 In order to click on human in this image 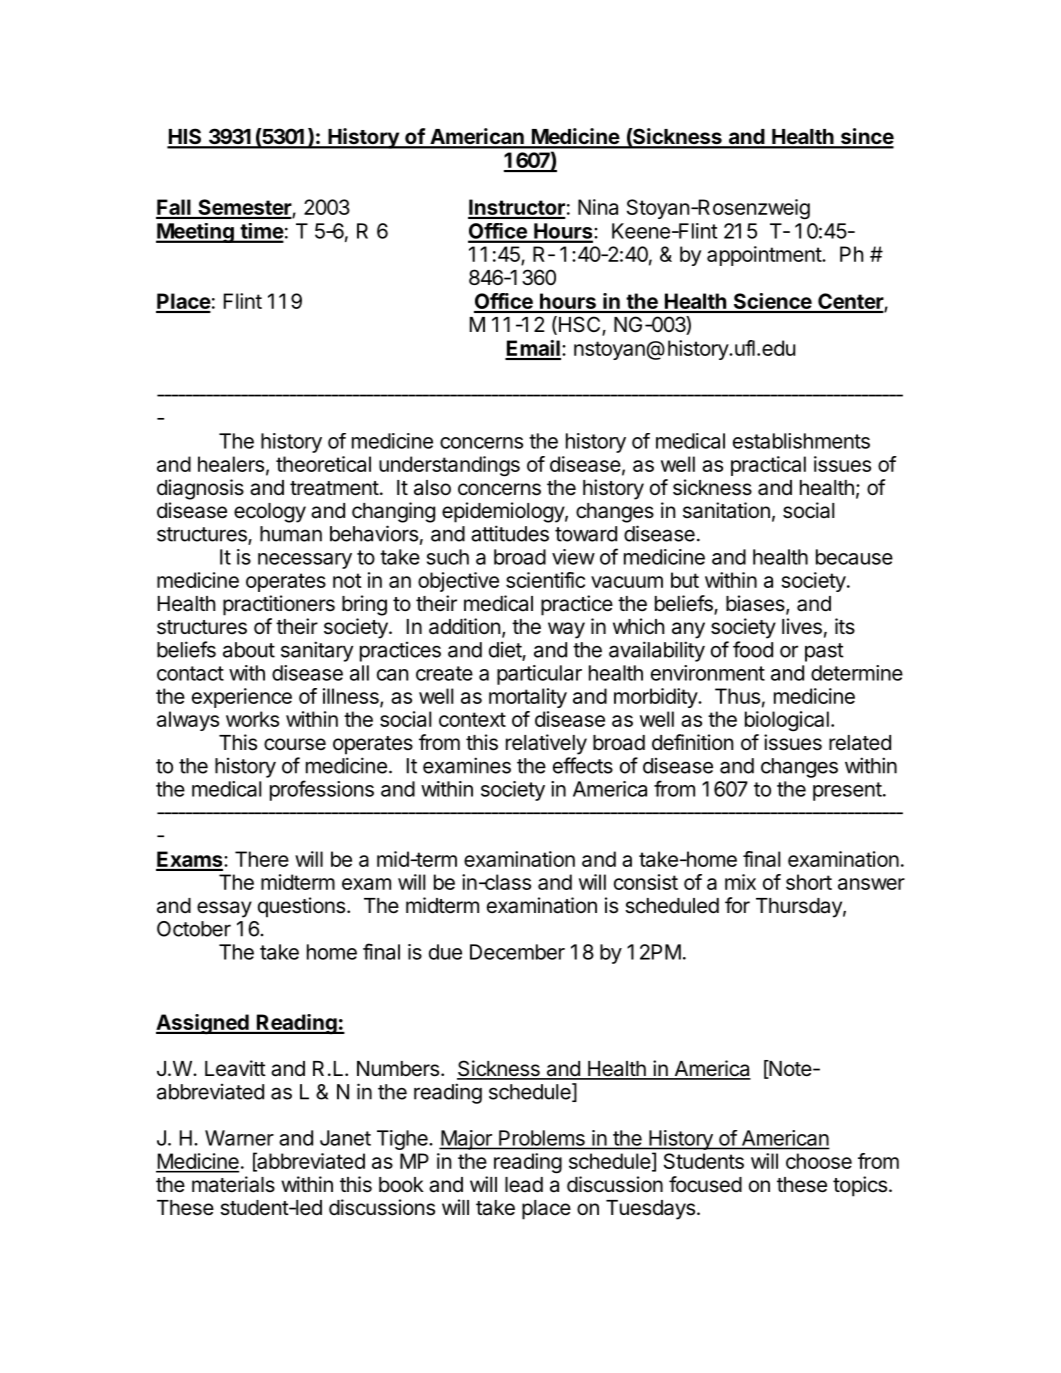, I will do `click(291, 534)`.
